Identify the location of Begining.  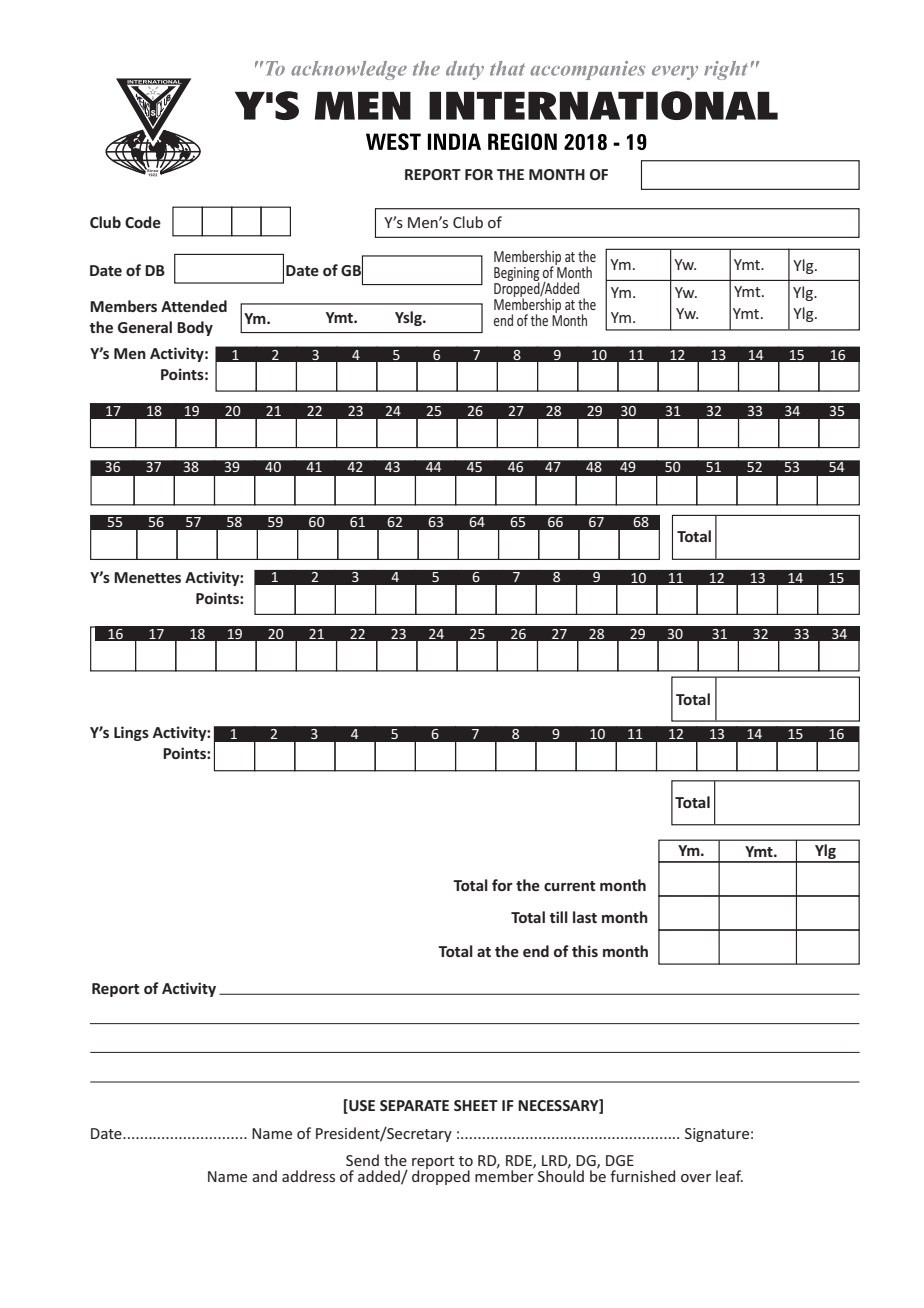
(517, 275).
